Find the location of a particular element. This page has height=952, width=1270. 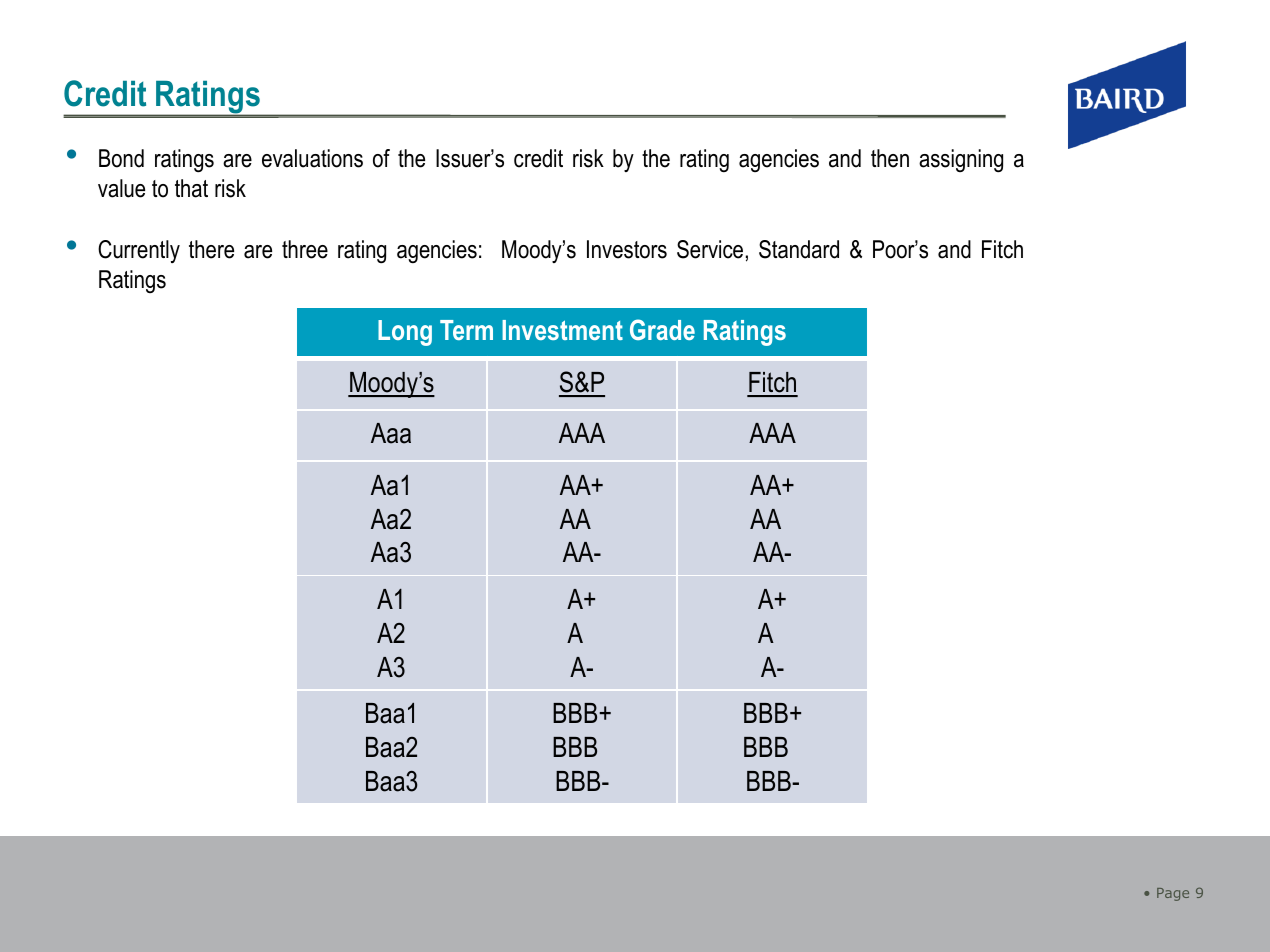

Long is located at coordinates (405, 333).
